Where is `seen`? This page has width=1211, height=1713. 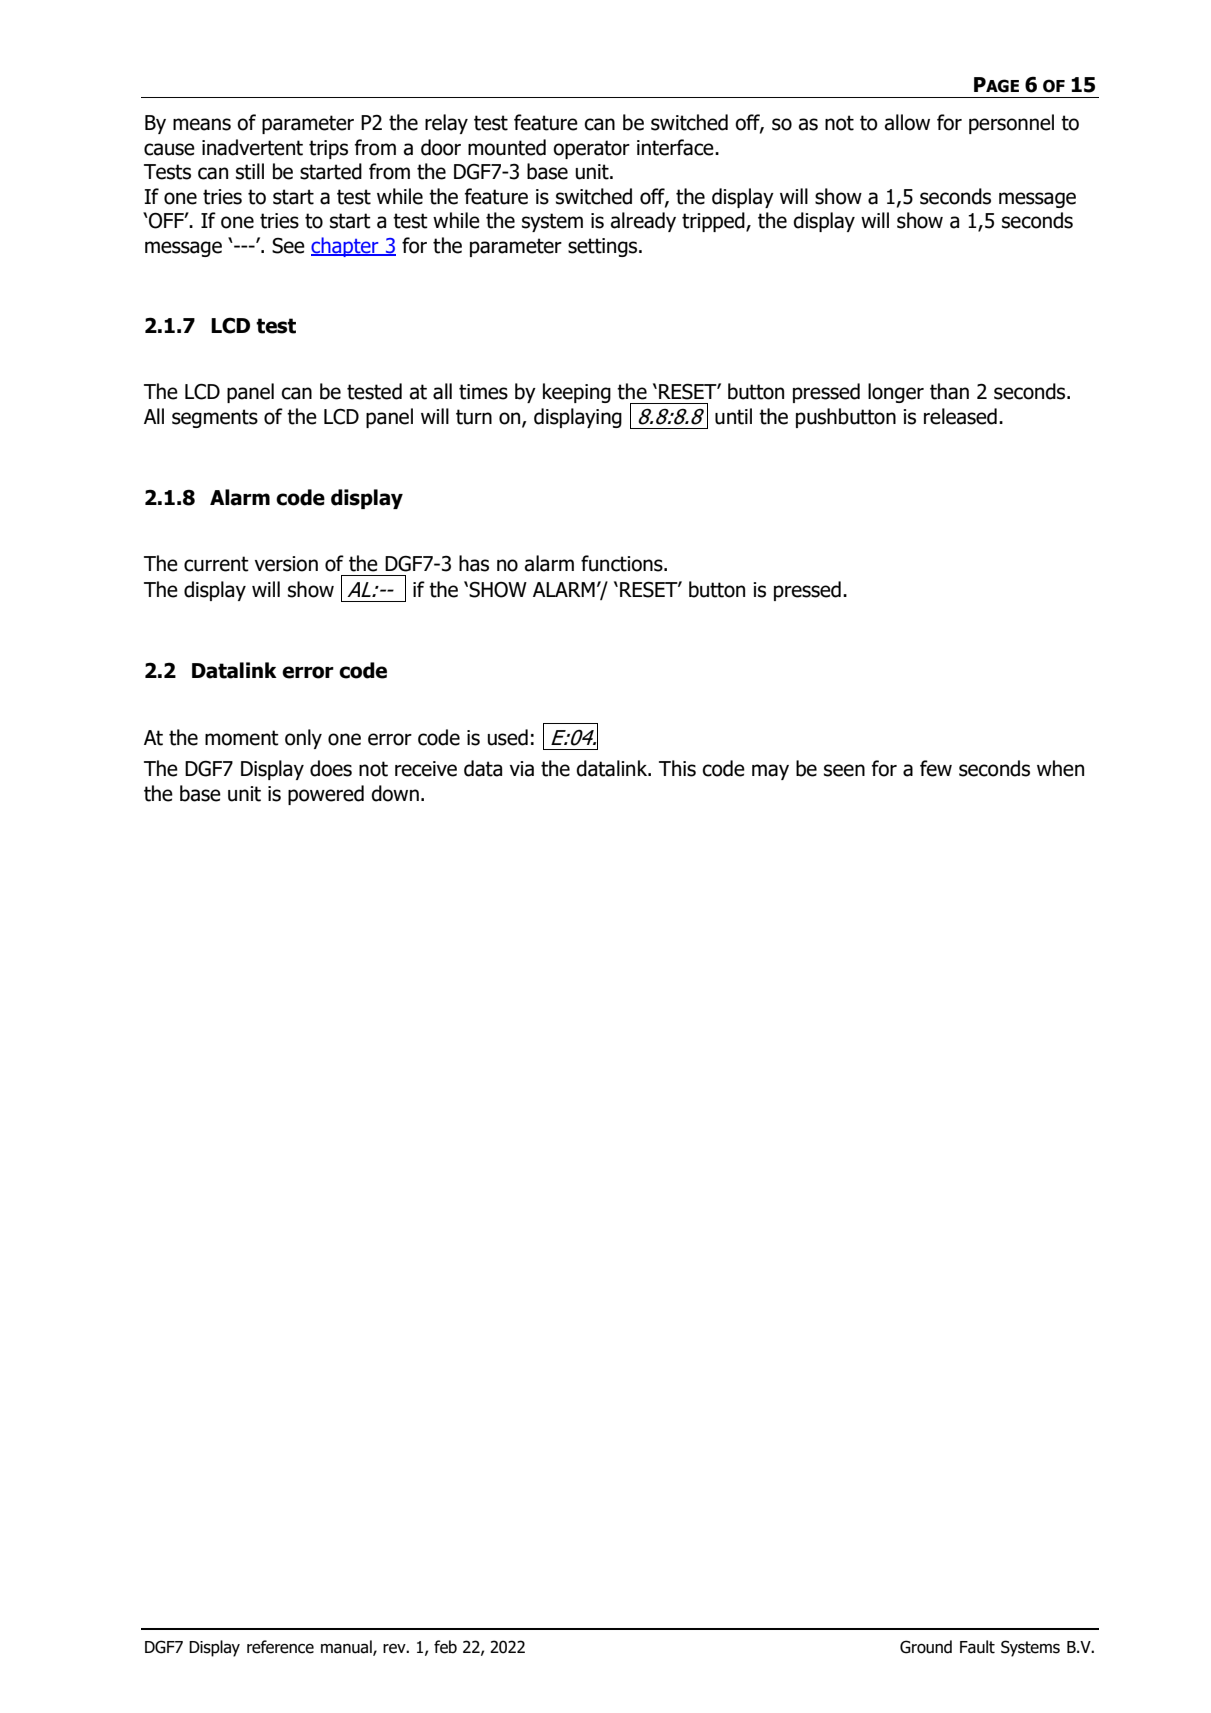 seen is located at coordinates (844, 770).
